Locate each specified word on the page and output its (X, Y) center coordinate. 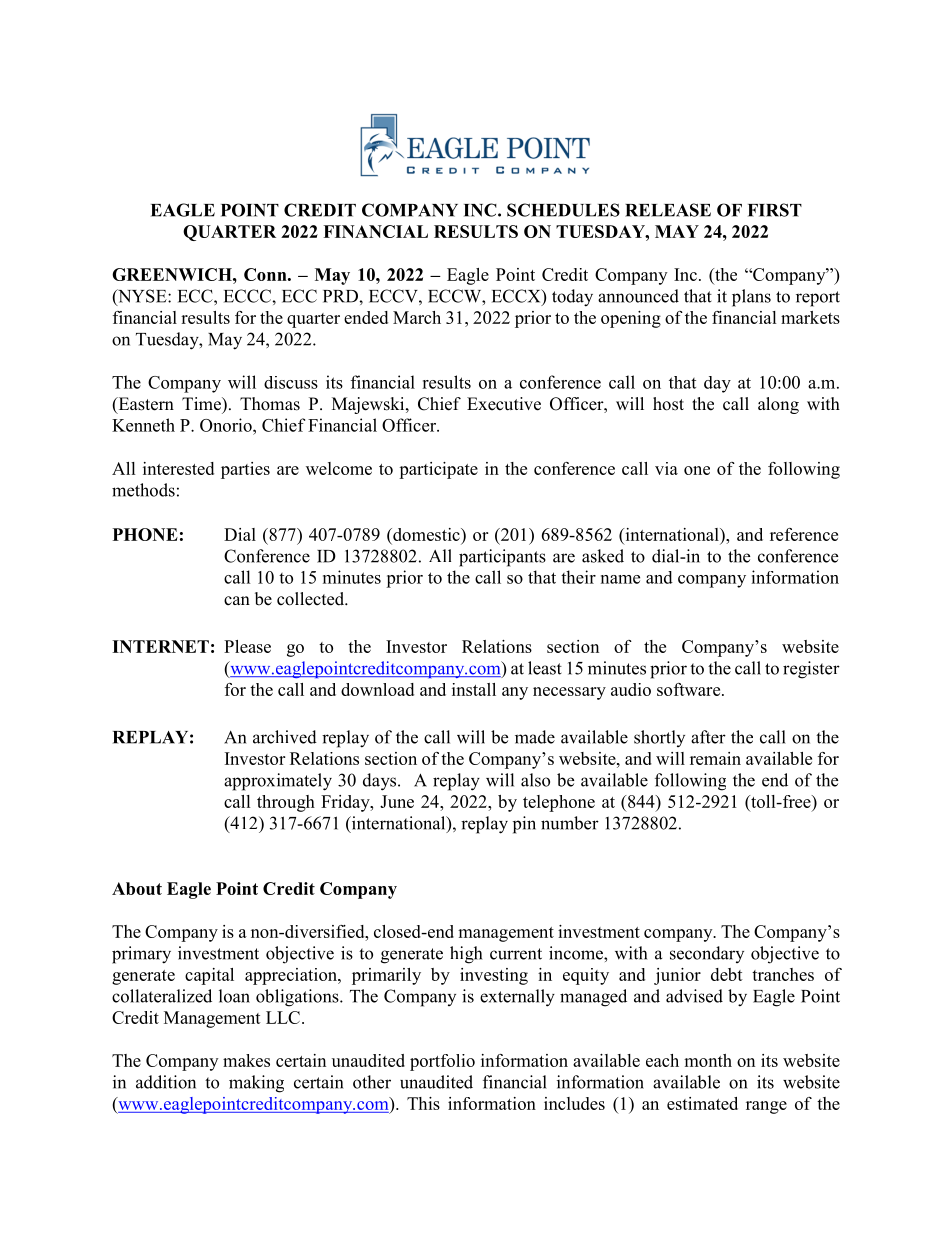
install (474, 689)
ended (366, 317)
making (256, 1084)
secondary (707, 954)
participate (438, 470)
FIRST (775, 210)
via (666, 468)
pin (524, 825)
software (690, 689)
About (137, 888)
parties (245, 470)
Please (247, 646)
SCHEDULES (563, 210)
